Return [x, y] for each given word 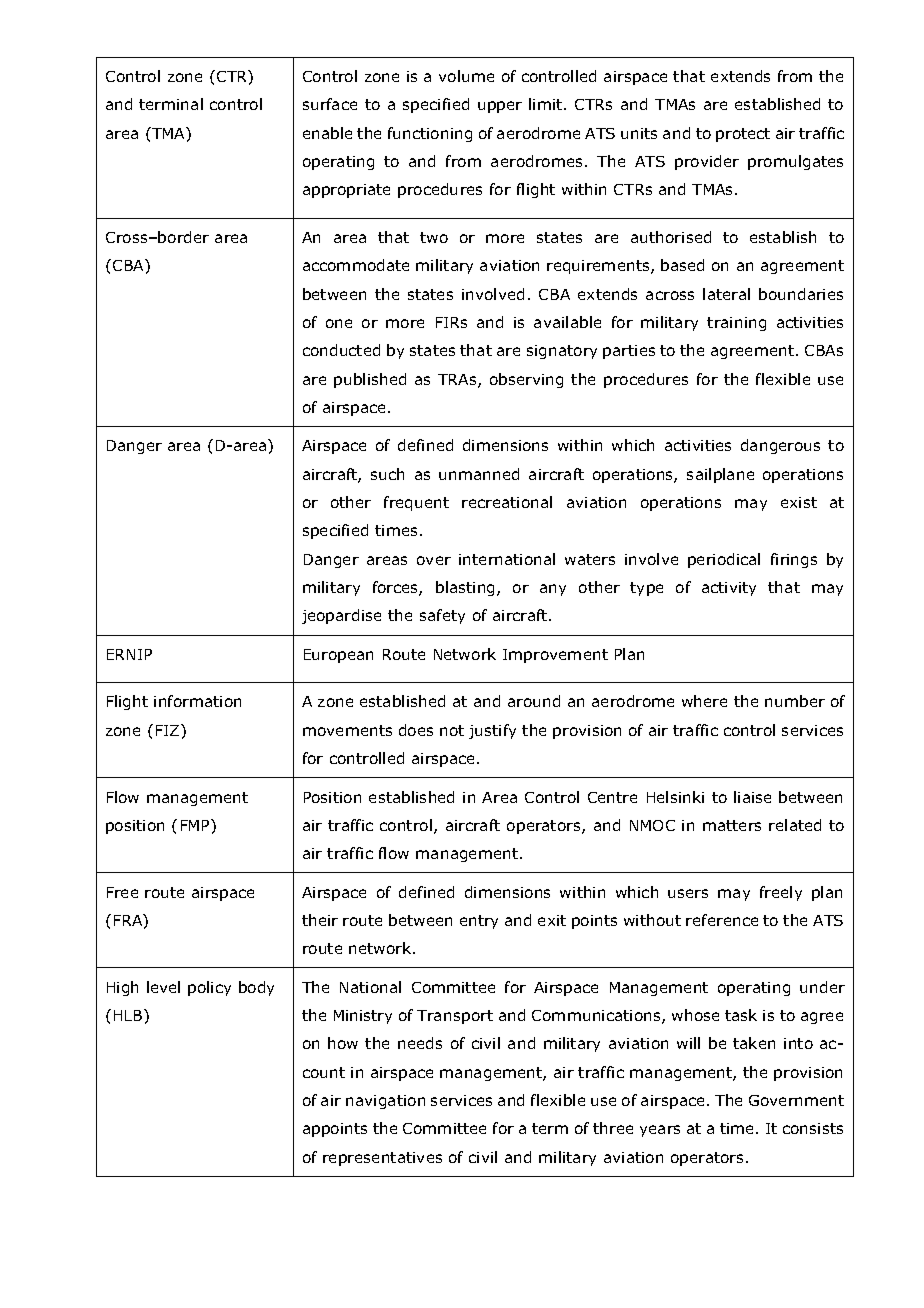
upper [500, 107]
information [197, 701]
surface [330, 104]
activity [729, 589]
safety [442, 616]
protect [743, 135]
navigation [385, 1102]
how [343, 1043]
